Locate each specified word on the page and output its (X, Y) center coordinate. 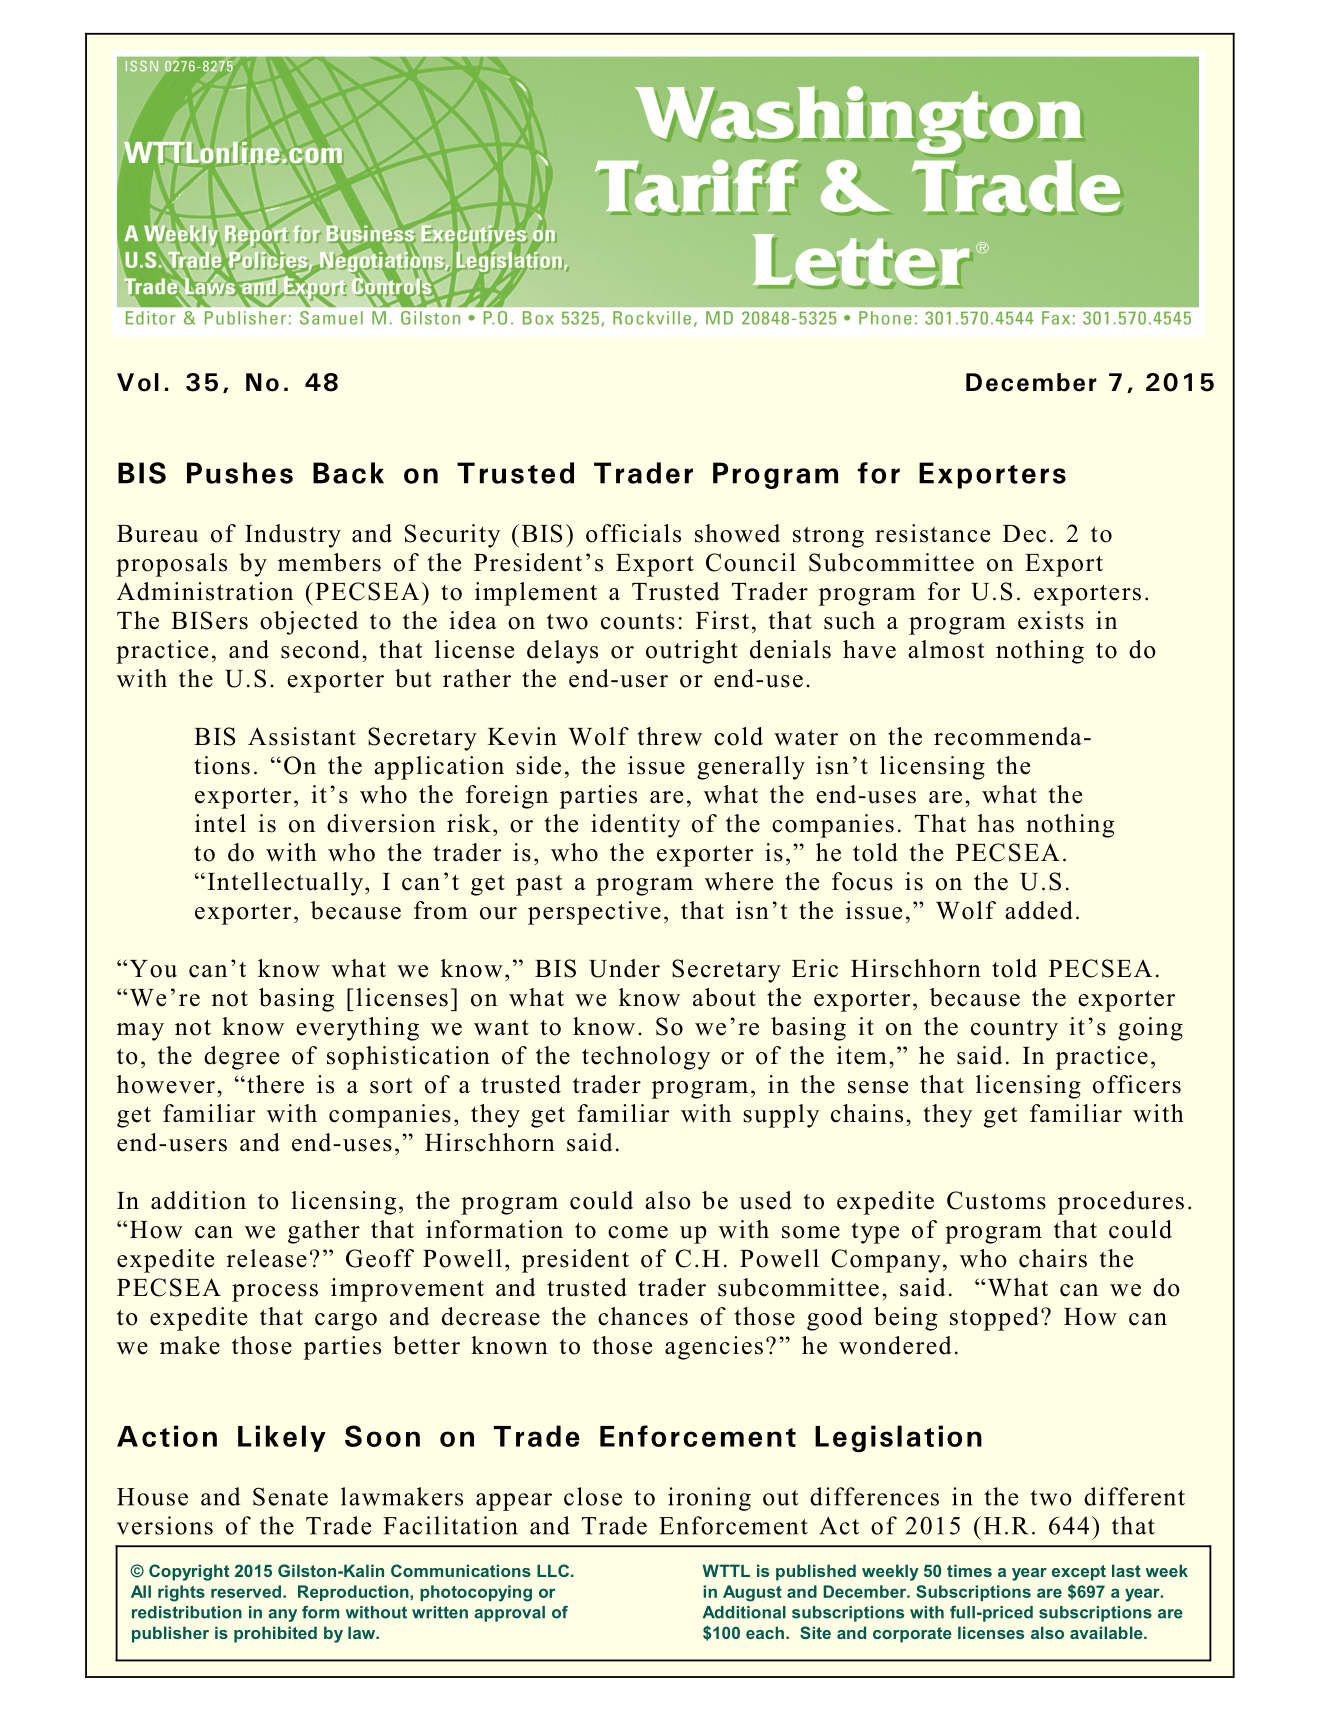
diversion (381, 823)
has (996, 823)
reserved (246, 1591)
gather (324, 1232)
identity (635, 826)
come (638, 1232)
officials (633, 533)
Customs (996, 1200)
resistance (932, 533)
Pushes (240, 473)
